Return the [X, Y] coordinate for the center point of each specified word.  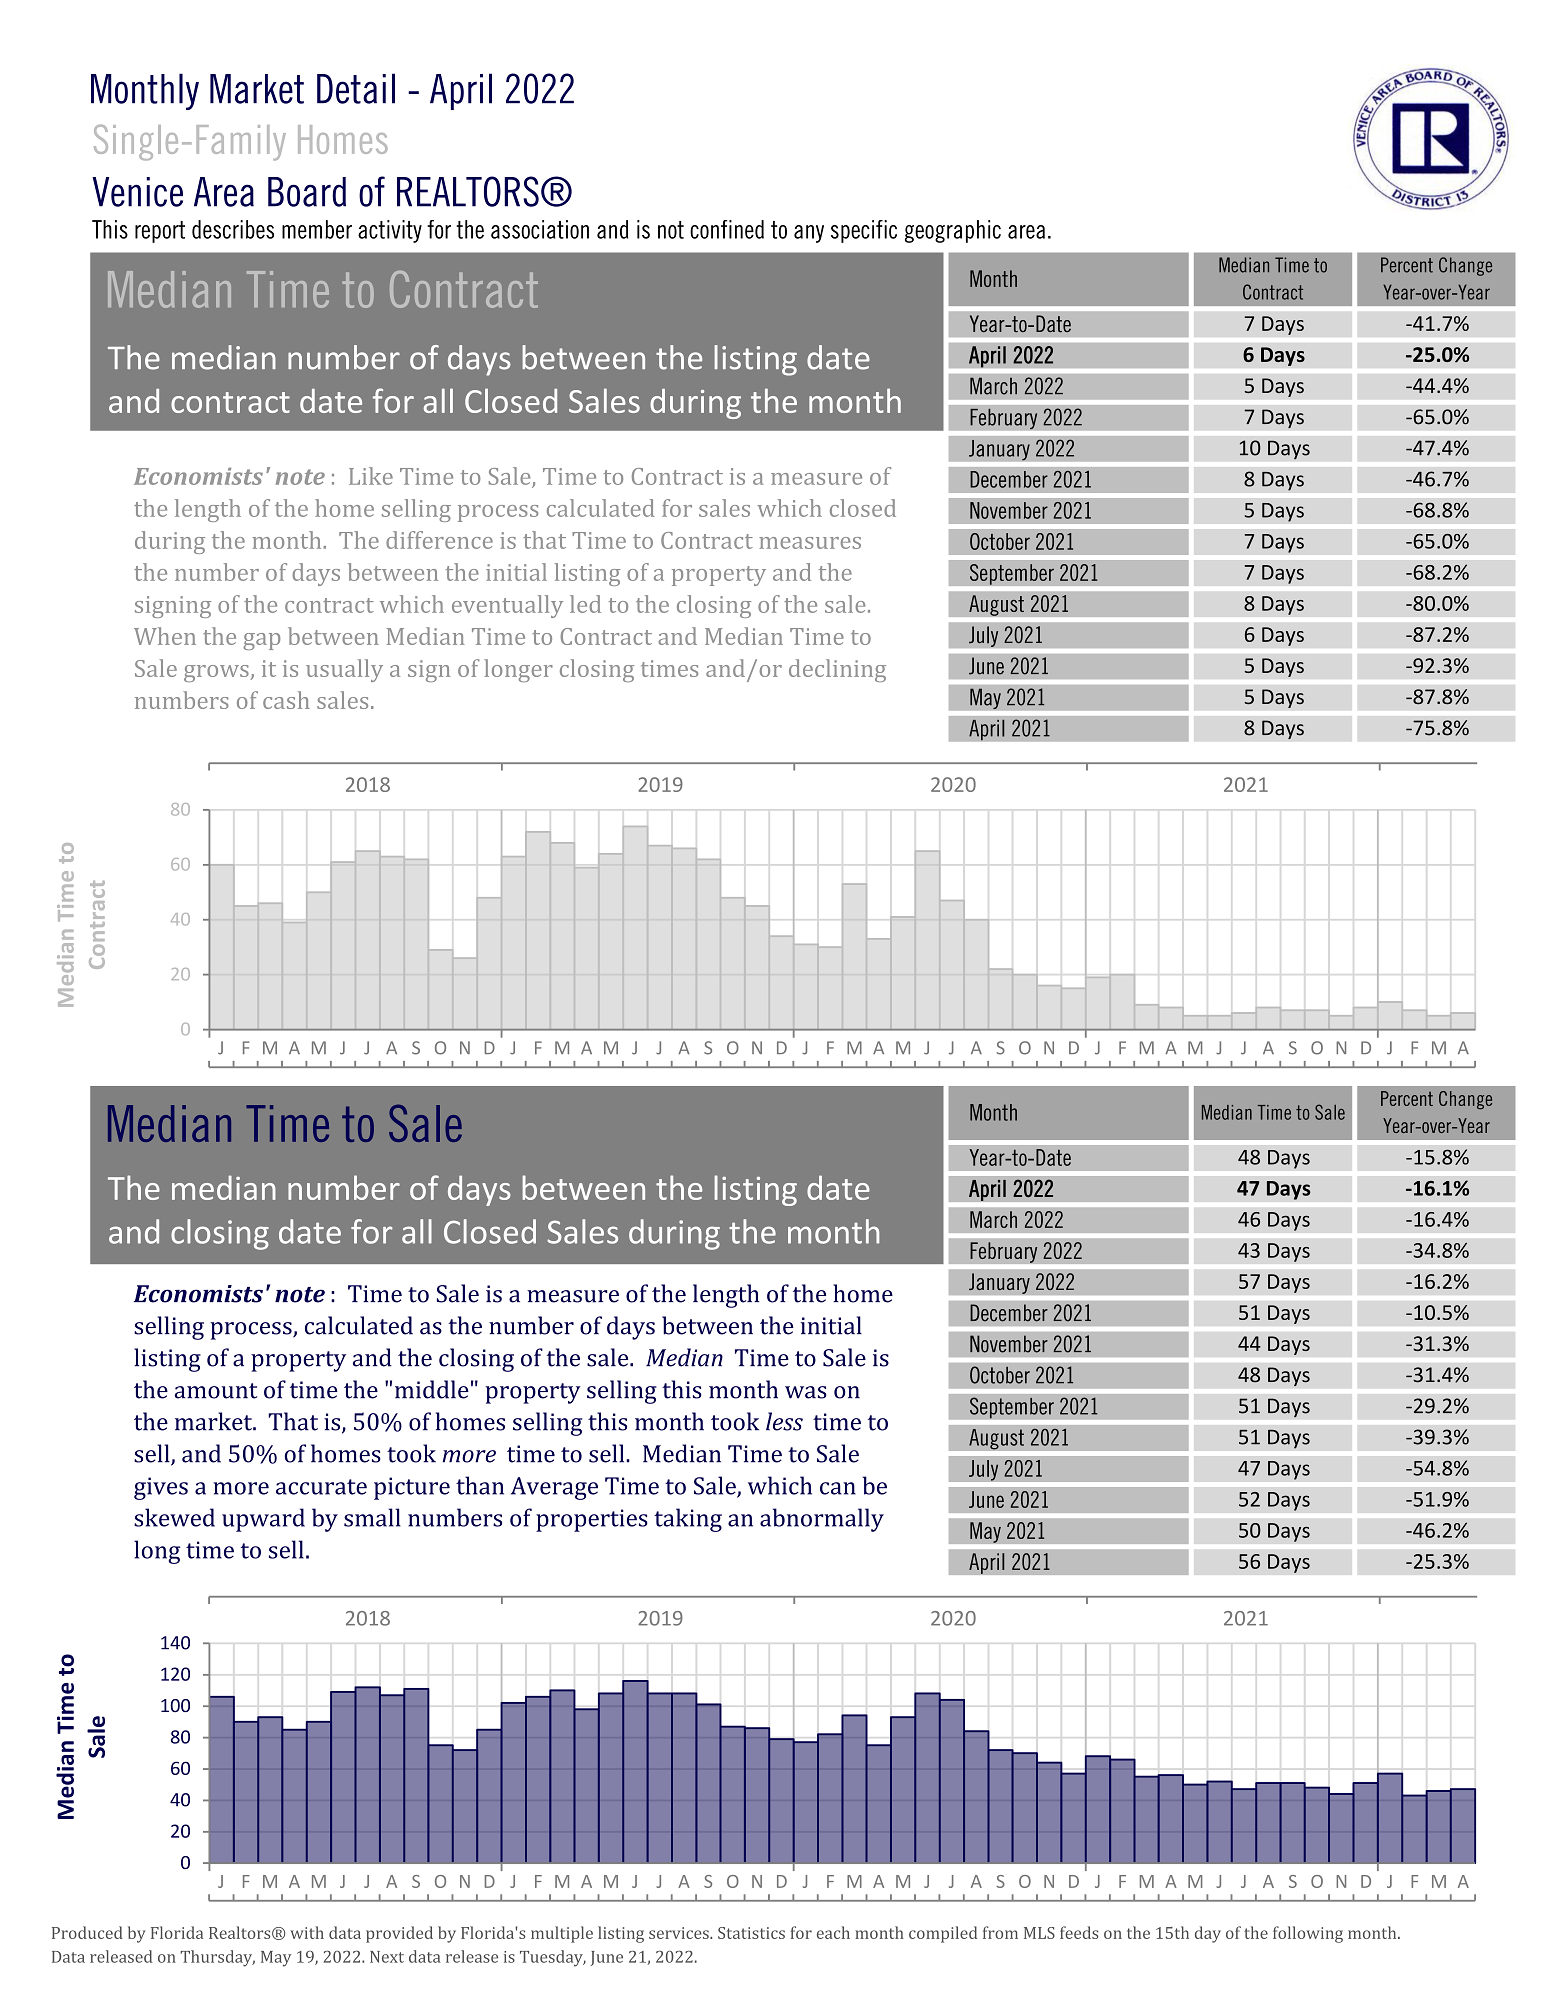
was [806, 1392]
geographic [953, 231]
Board [307, 192]
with [307, 1932]
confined [727, 229]
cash [286, 700]
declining [837, 670]
